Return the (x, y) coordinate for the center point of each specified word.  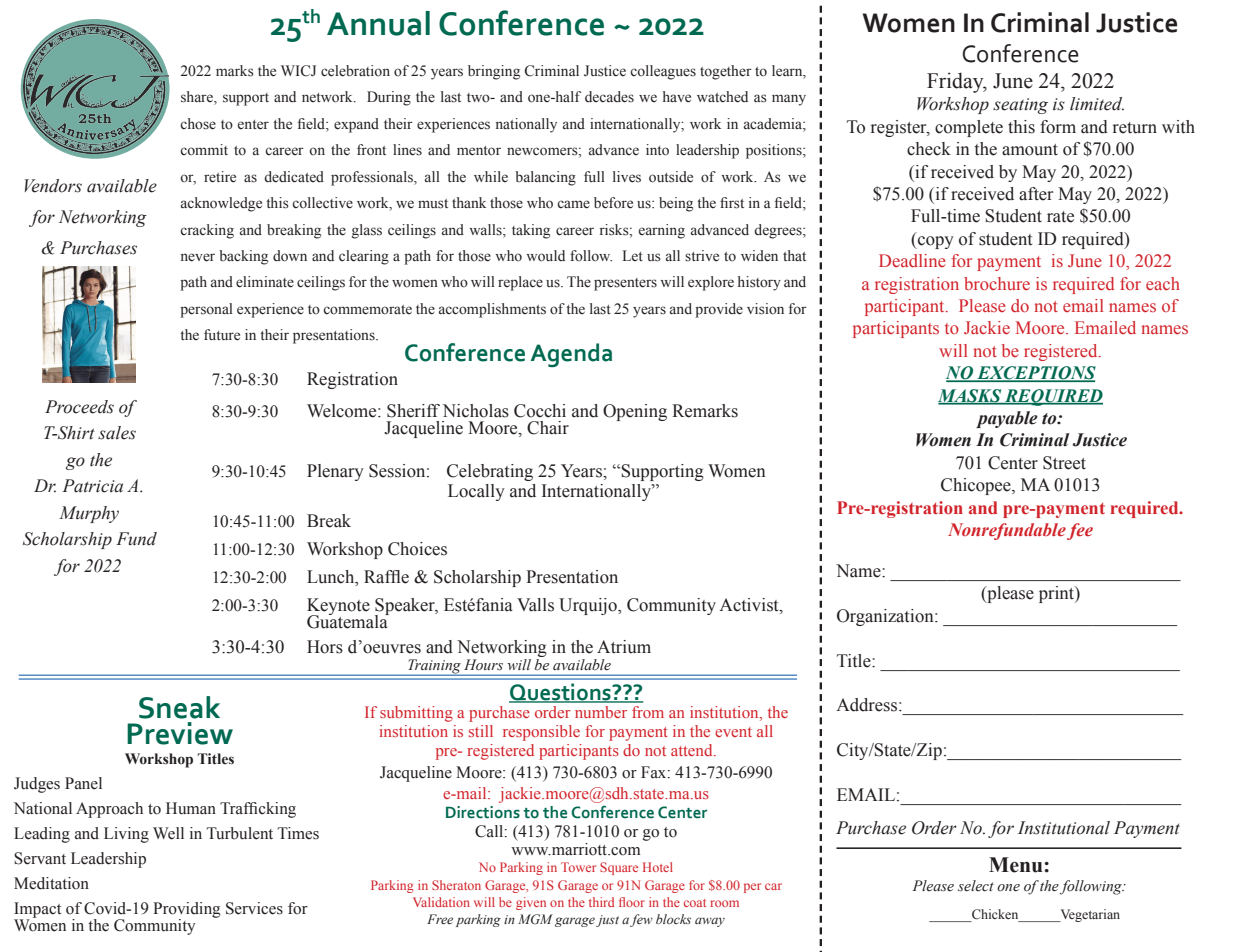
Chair (548, 428)
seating (1020, 106)
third (601, 902)
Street (1064, 463)
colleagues (663, 72)
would (545, 256)
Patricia (92, 486)
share (198, 98)
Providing (187, 911)
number (601, 712)
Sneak (179, 707)
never (198, 257)
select (976, 886)
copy (935, 242)
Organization (886, 617)
